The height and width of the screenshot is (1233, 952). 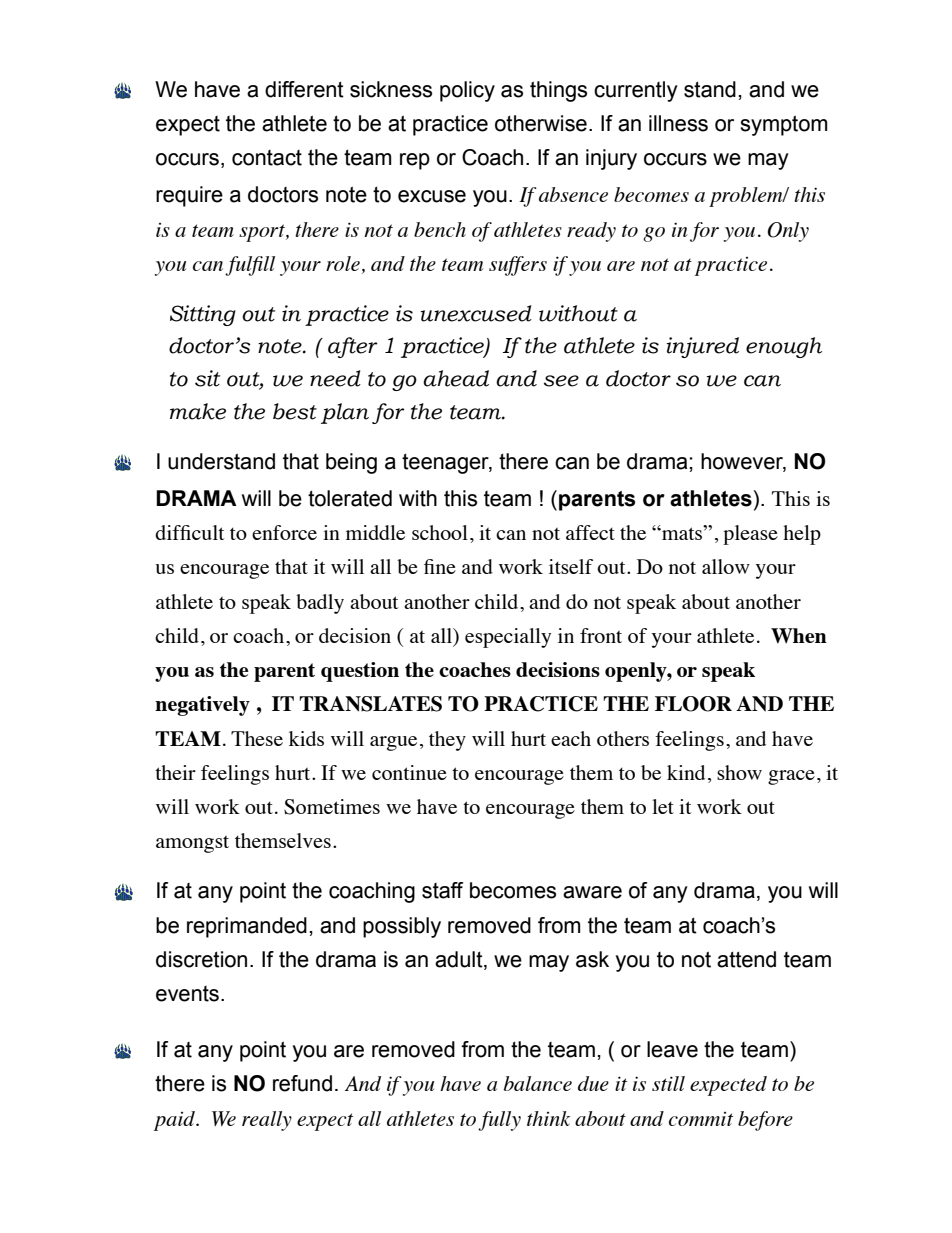 What do you see at coordinates (267, 158) in the screenshot?
I see `contact` at bounding box center [267, 158].
